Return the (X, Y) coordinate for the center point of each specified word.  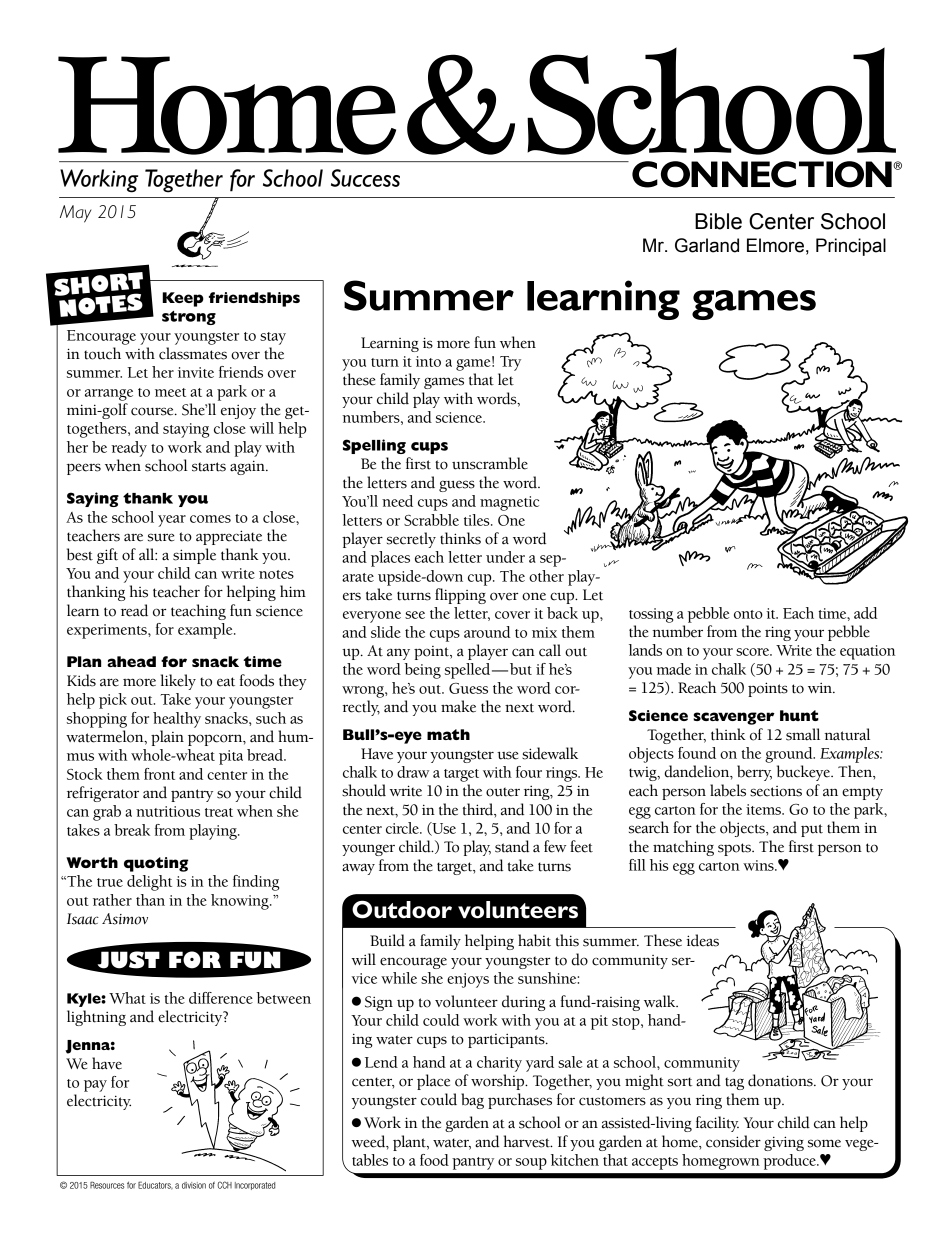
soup (531, 1164)
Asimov (125, 919)
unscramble (490, 463)
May (75, 214)
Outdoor (402, 909)
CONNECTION (763, 174)
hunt (799, 715)
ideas (702, 940)
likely (178, 682)
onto (748, 614)
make (458, 706)
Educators (155, 1186)
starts (209, 467)
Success (365, 178)
